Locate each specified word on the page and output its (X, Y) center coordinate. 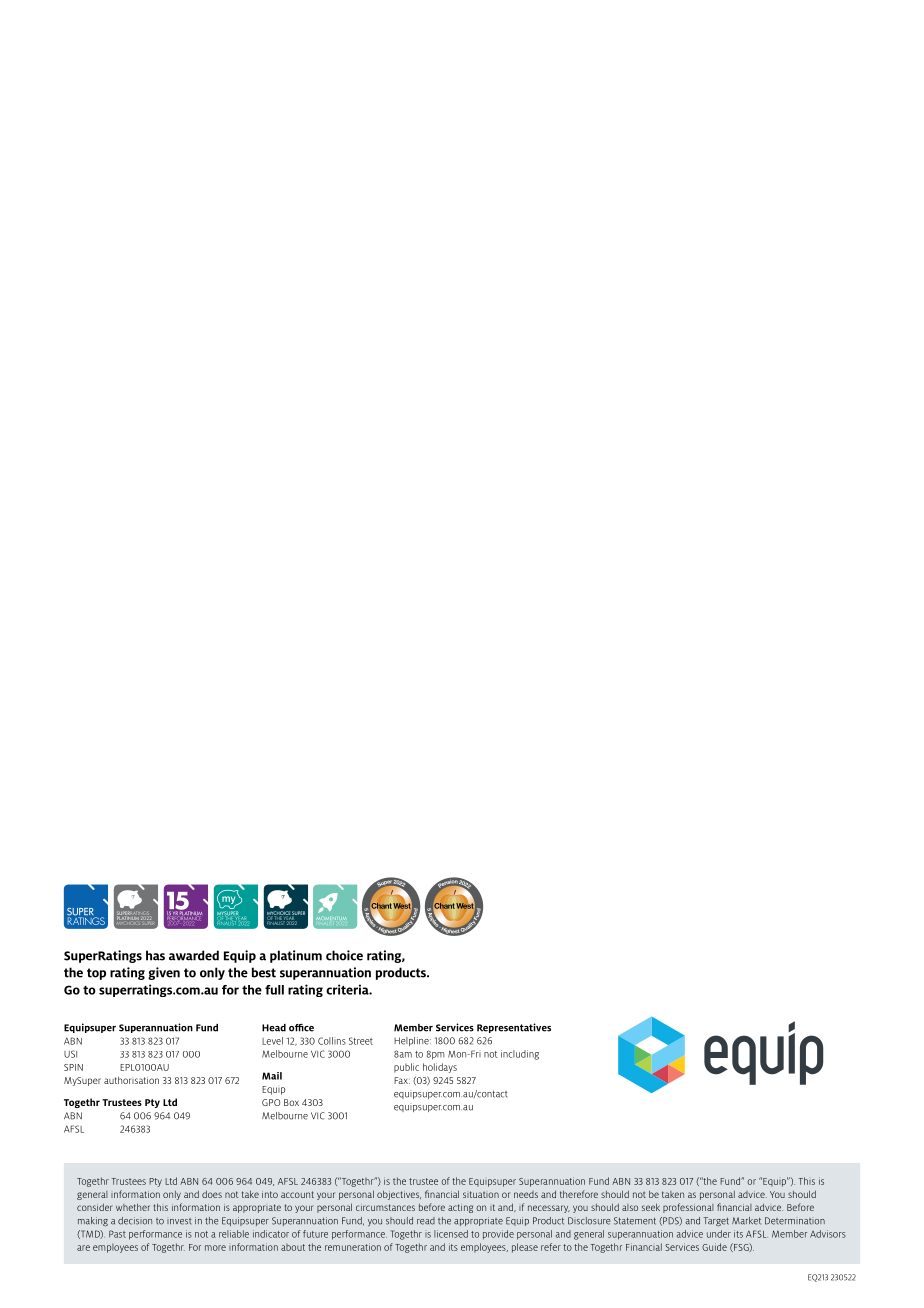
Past (117, 1234)
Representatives (514, 1028)
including (520, 1055)
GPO (271, 1102)
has (155, 955)
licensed (451, 1234)
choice (344, 955)
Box (291, 1102)
